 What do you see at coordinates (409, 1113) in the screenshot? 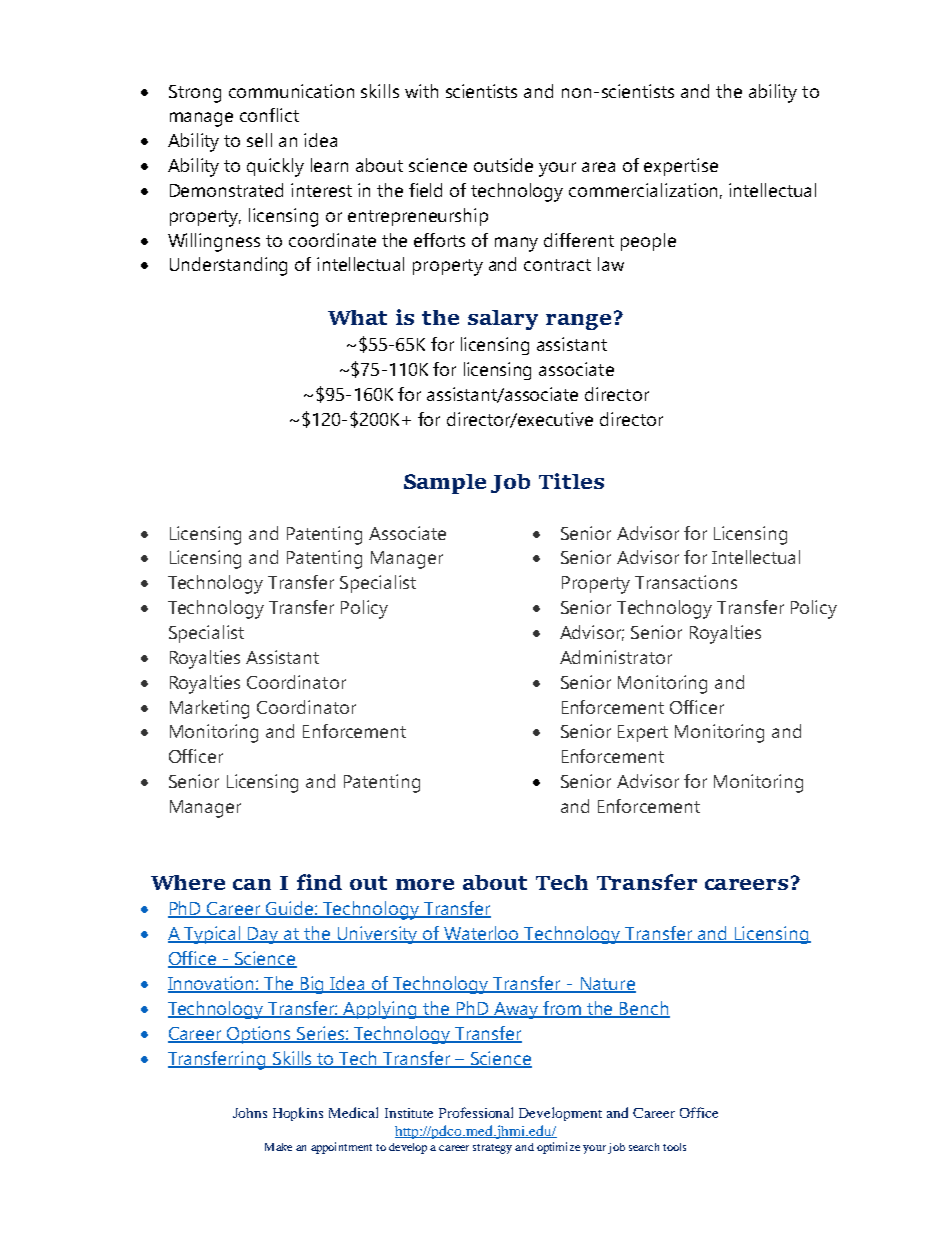
I see `Institute` at bounding box center [409, 1113].
